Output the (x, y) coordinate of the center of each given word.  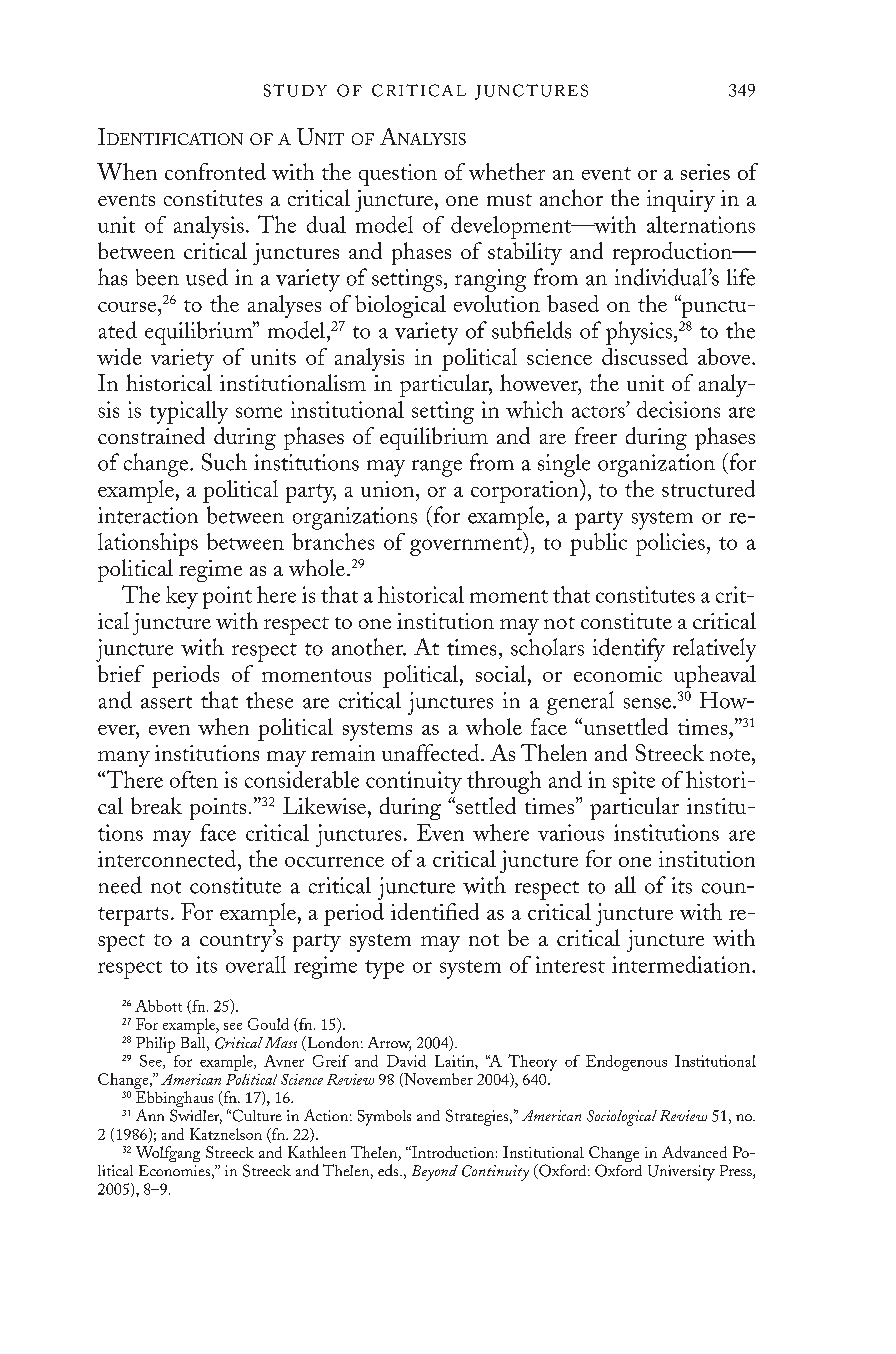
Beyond (435, 1173)
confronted (215, 171)
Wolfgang (168, 1154)
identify (629, 650)
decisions (678, 409)
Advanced (694, 1152)
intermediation (682, 964)
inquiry (681, 201)
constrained (151, 435)
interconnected (168, 858)
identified (435, 911)
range (437, 468)
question (398, 175)
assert (166, 702)
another (368, 647)
